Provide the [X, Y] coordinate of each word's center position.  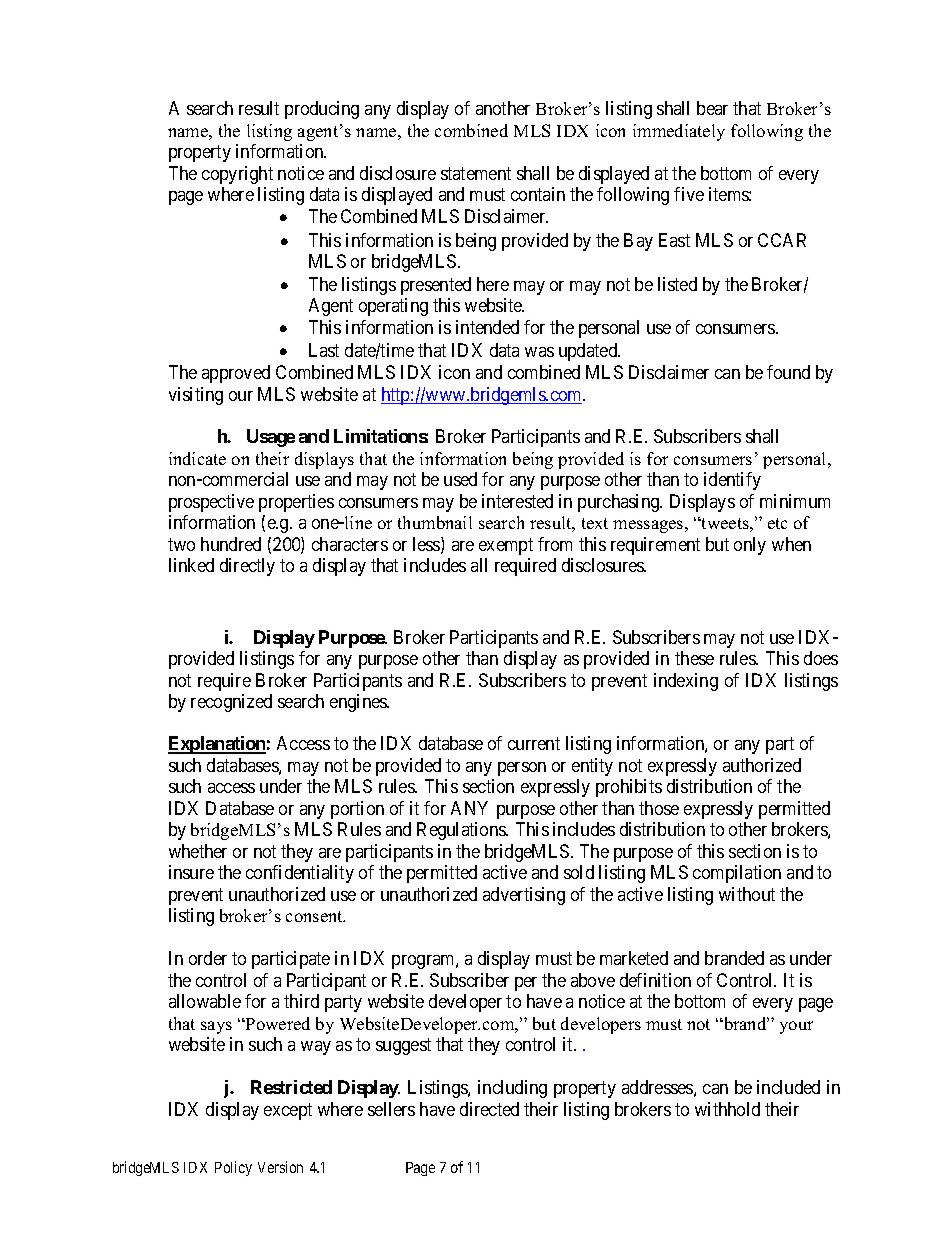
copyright [237, 175]
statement [476, 173]
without [747, 894]
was [539, 352]
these [694, 658]
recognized [231, 703]
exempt [506, 546]
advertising [524, 896]
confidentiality [300, 874]
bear [712, 108]
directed [489, 1109]
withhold [727, 1109]
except [288, 1111]
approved [236, 374]
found [788, 372]
